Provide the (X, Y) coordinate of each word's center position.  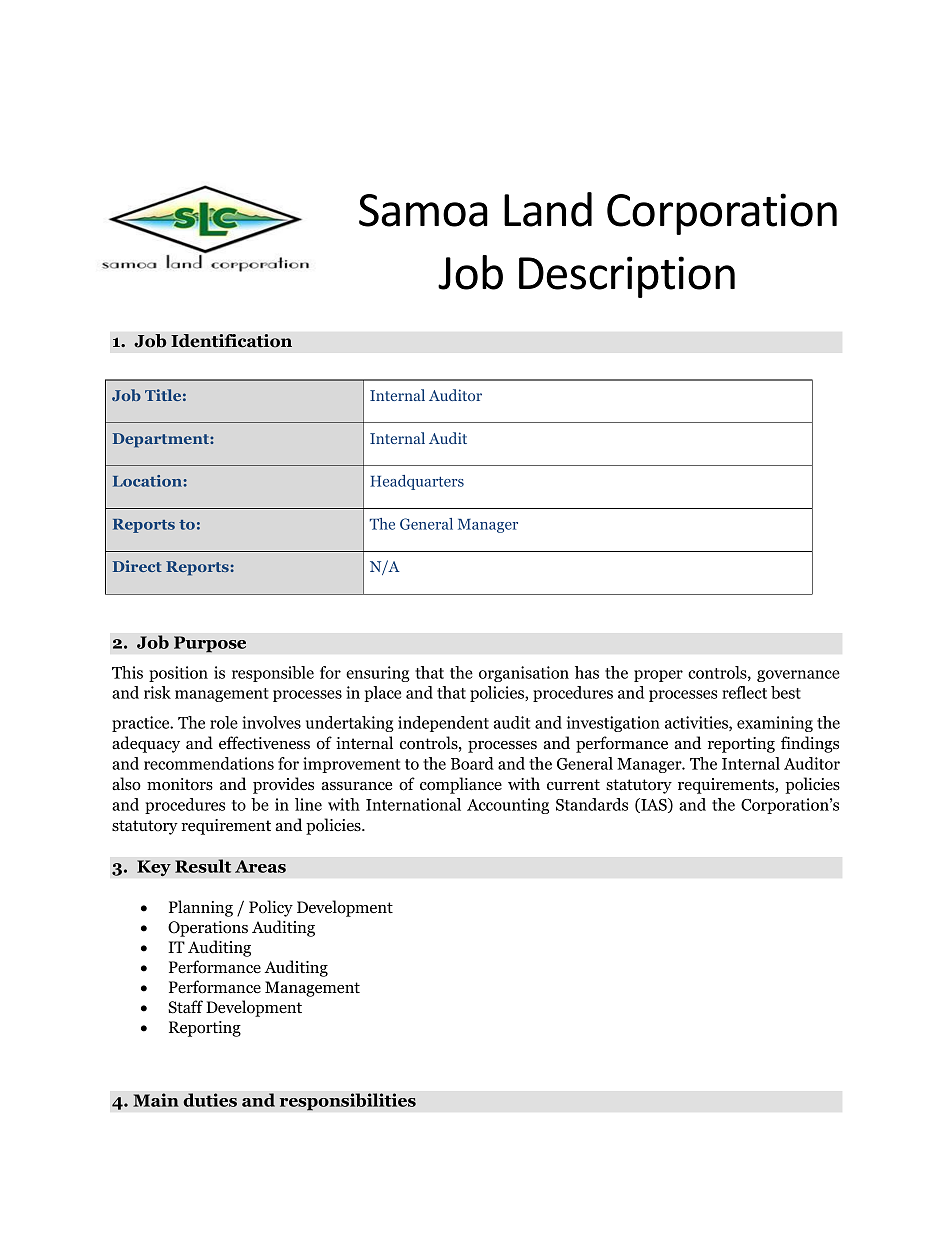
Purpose (210, 644)
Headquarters (417, 482)
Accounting (508, 806)
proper (658, 676)
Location (148, 481)
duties (210, 1100)
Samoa (423, 210)
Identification (231, 341)
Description (627, 277)
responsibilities (347, 1102)
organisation (524, 674)
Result (203, 866)
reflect (744, 692)
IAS (654, 805)
